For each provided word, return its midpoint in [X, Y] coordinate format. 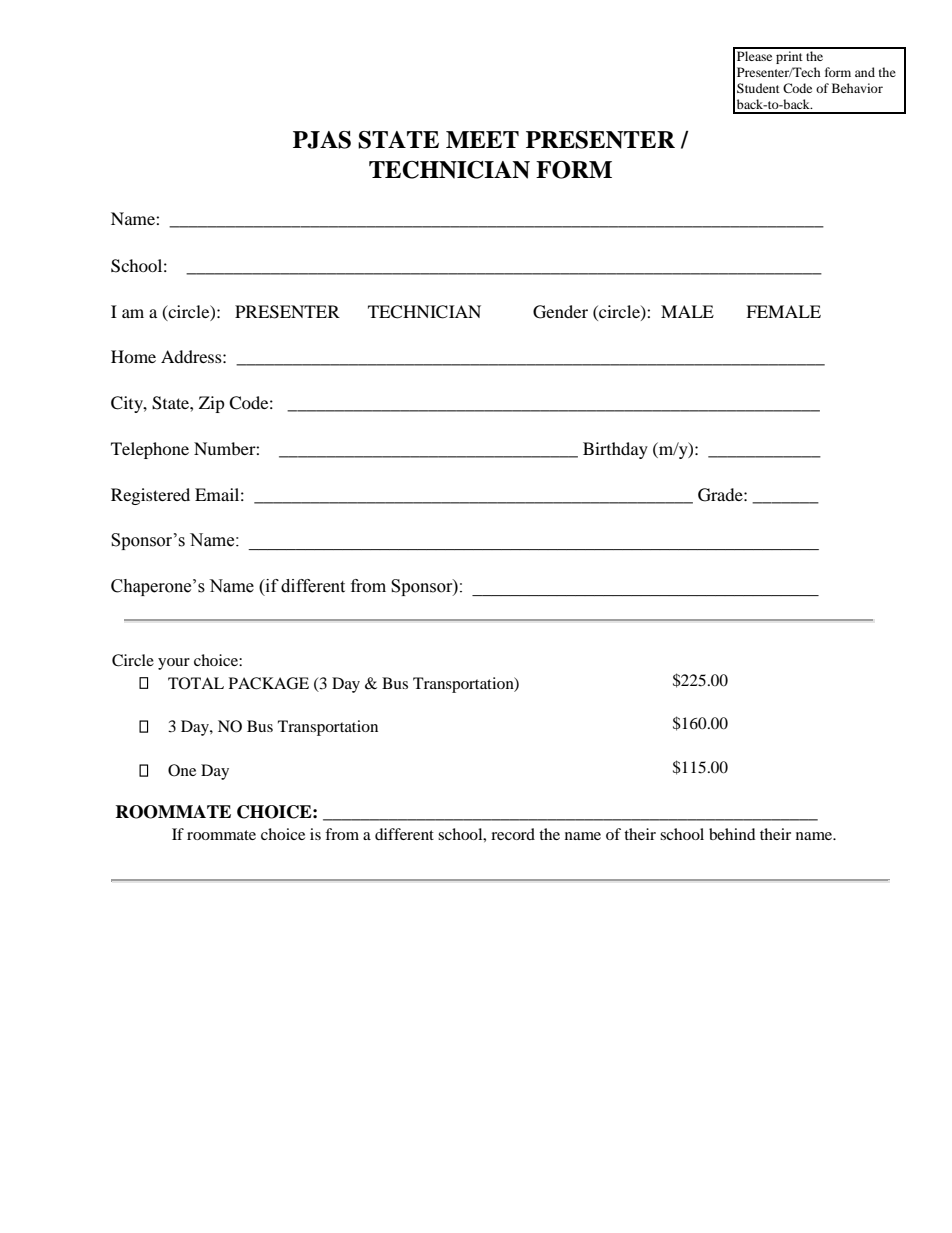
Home [133, 356]
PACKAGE [269, 683]
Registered [150, 496]
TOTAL [196, 683]
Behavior [857, 88]
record [513, 834]
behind [732, 834]
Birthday [615, 450]
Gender [560, 312]
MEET [482, 139]
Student [758, 88]
